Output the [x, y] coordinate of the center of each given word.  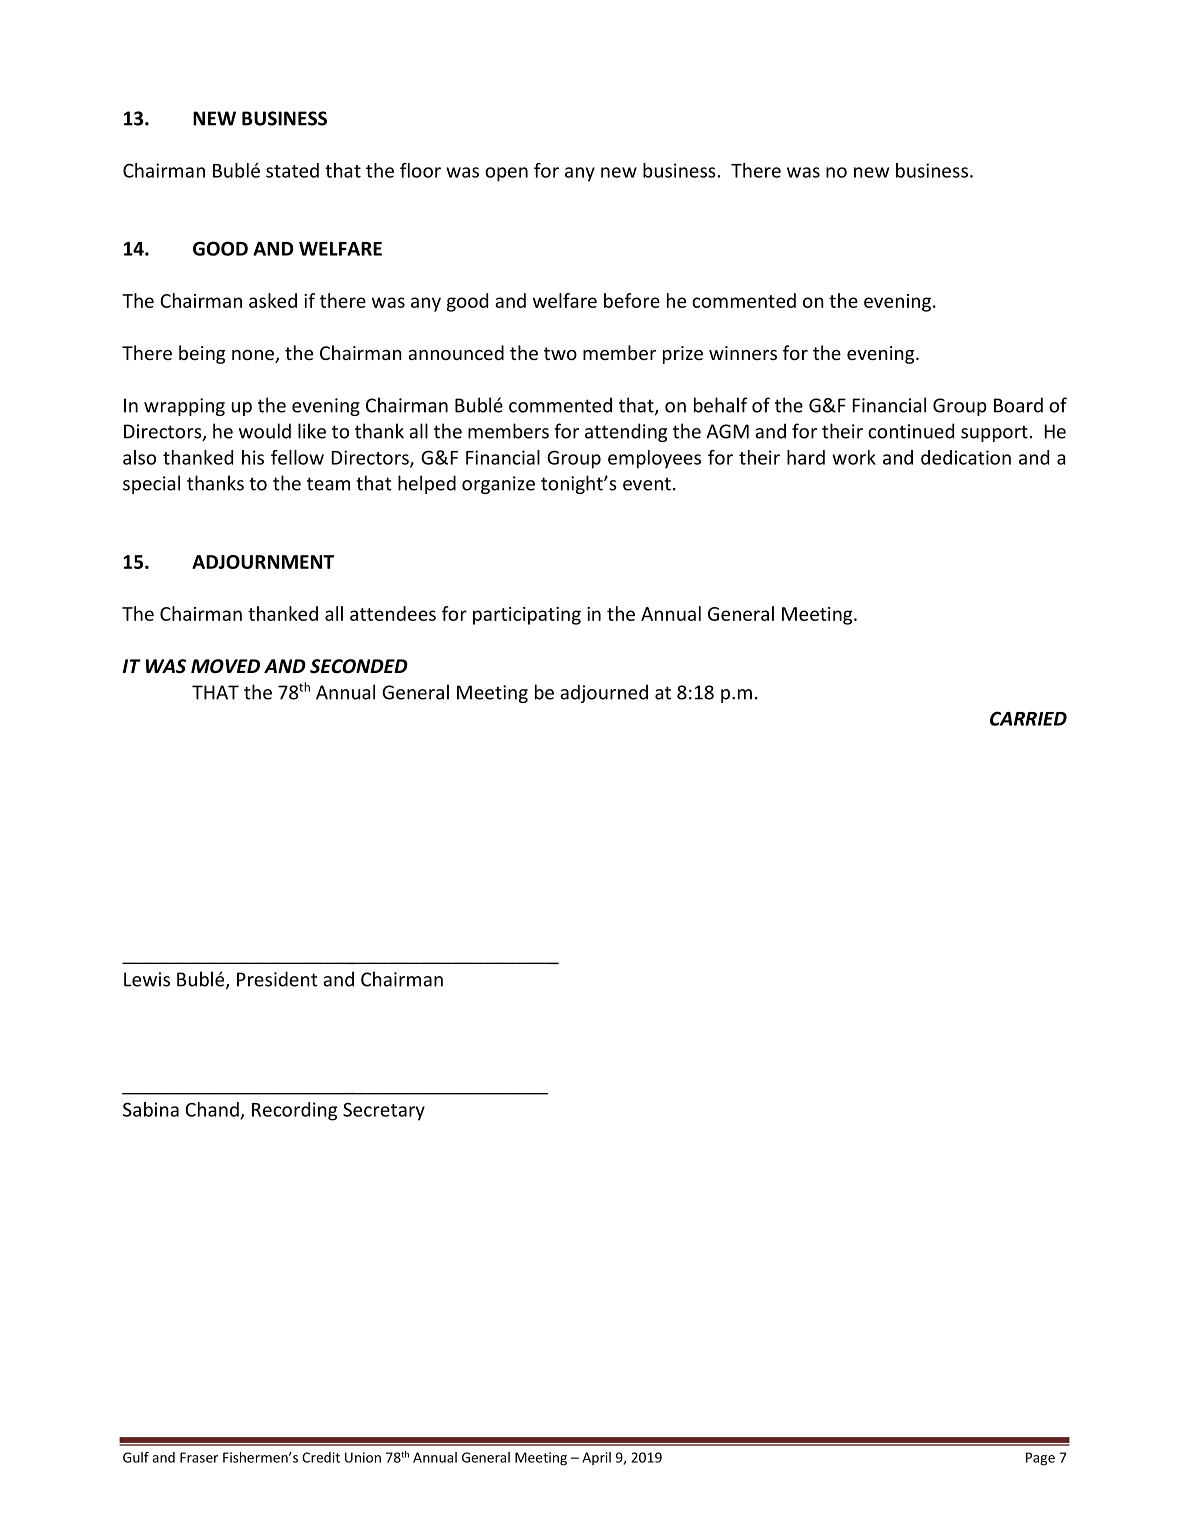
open [506, 174]
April [596, 1458]
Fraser [199, 1457]
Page [1040, 1459]
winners [743, 353]
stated [292, 170]
